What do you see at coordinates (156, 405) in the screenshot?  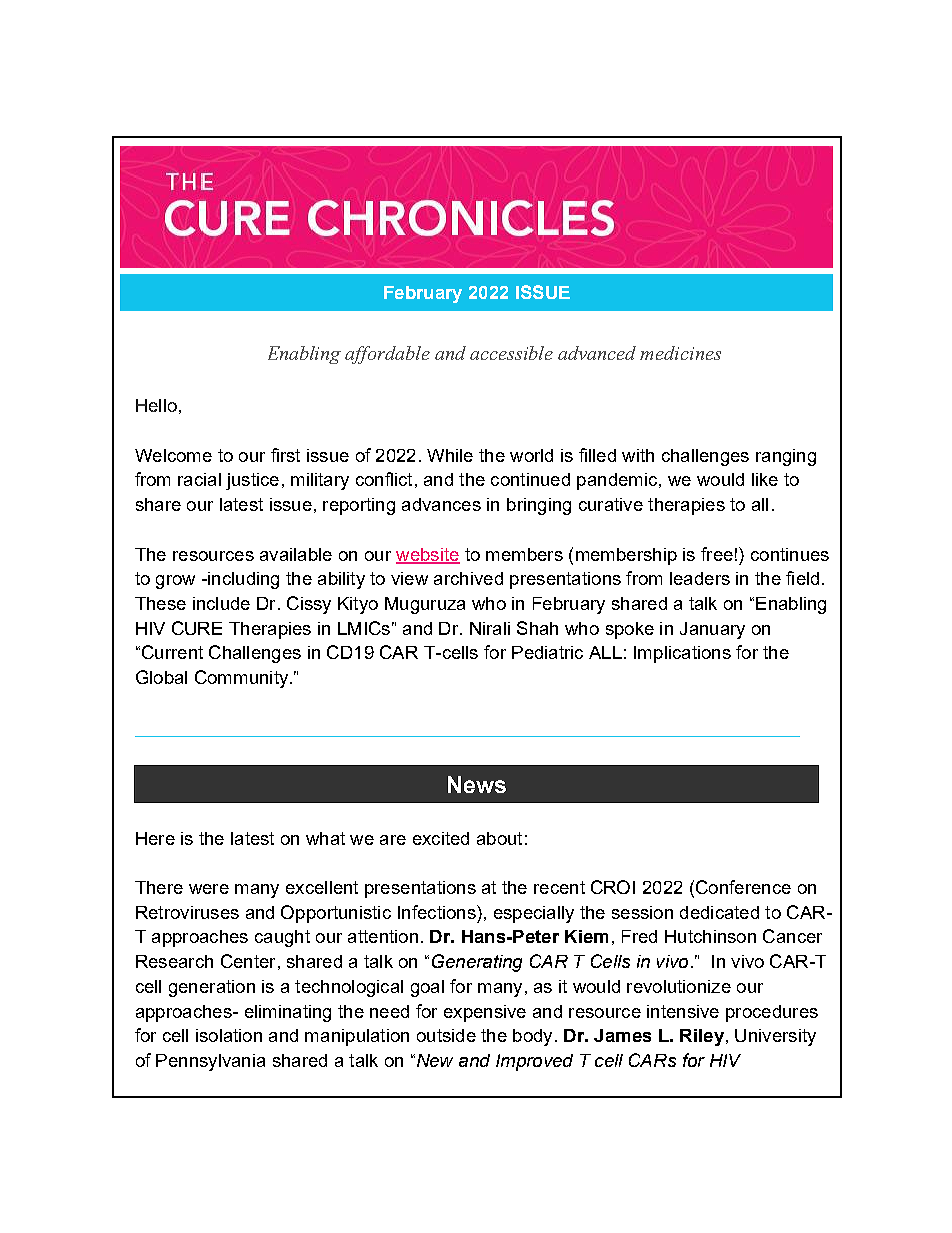 I see `Hello` at bounding box center [156, 405].
